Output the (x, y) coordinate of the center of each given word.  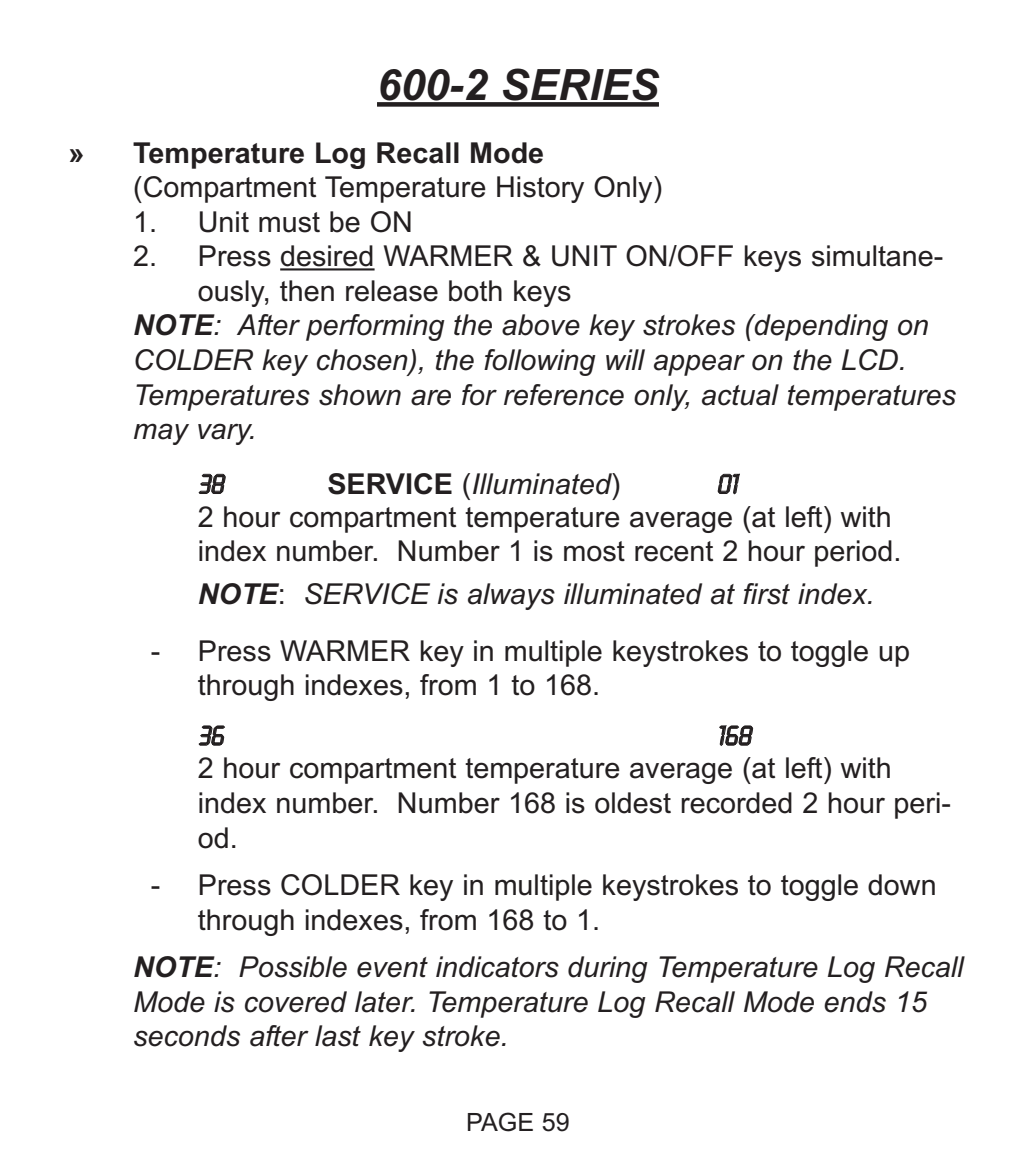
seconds (187, 1036)
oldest (633, 803)
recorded (736, 803)
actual (740, 395)
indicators (497, 967)
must (289, 222)
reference (564, 395)
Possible (293, 967)
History (540, 189)
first (766, 594)
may (161, 434)
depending (820, 327)
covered (296, 1002)
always (511, 596)
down (901, 885)
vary (226, 434)
